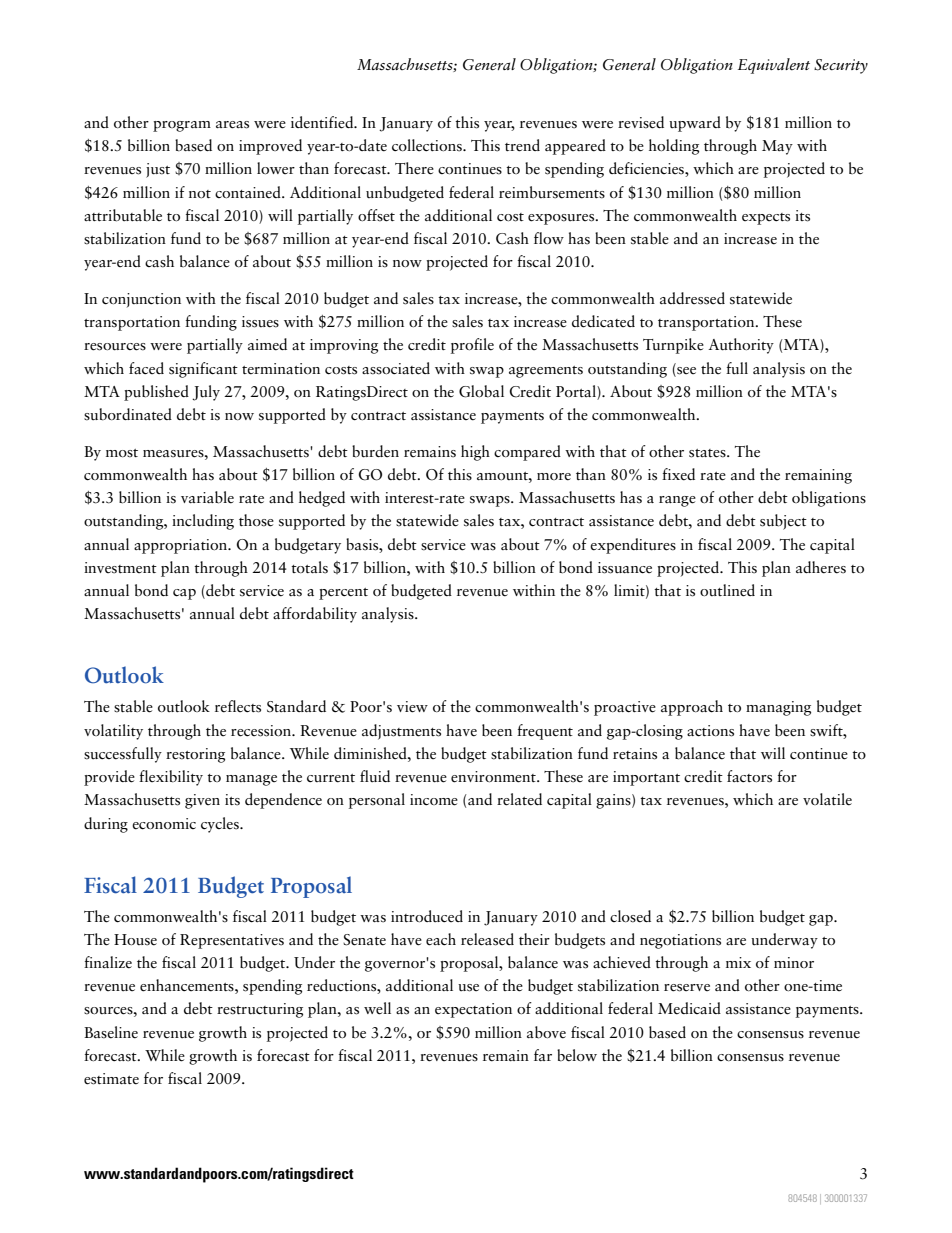 The image size is (952, 1233). I want to click on outlined, so click(727, 590).
